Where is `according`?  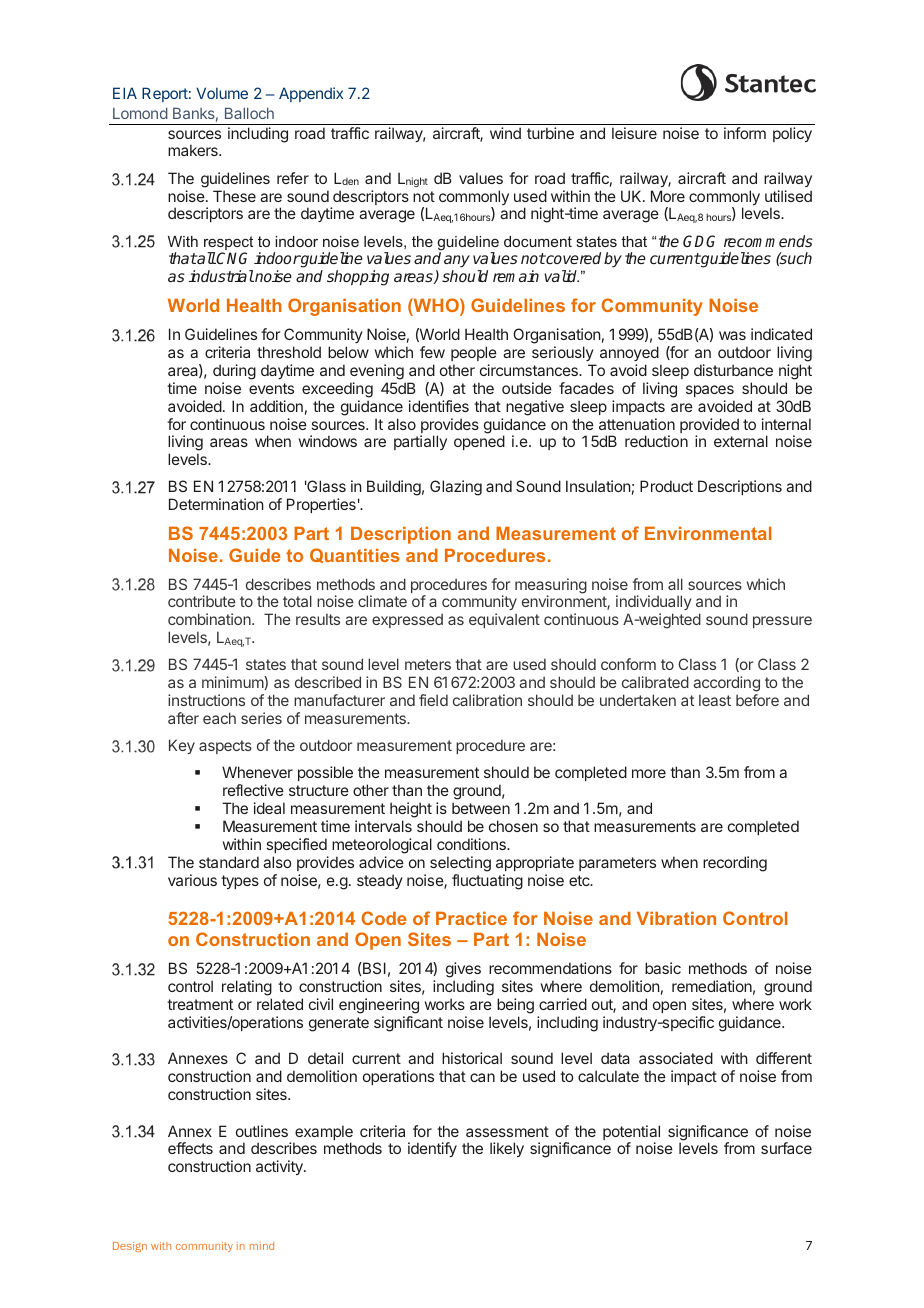 according is located at coordinates (726, 685).
